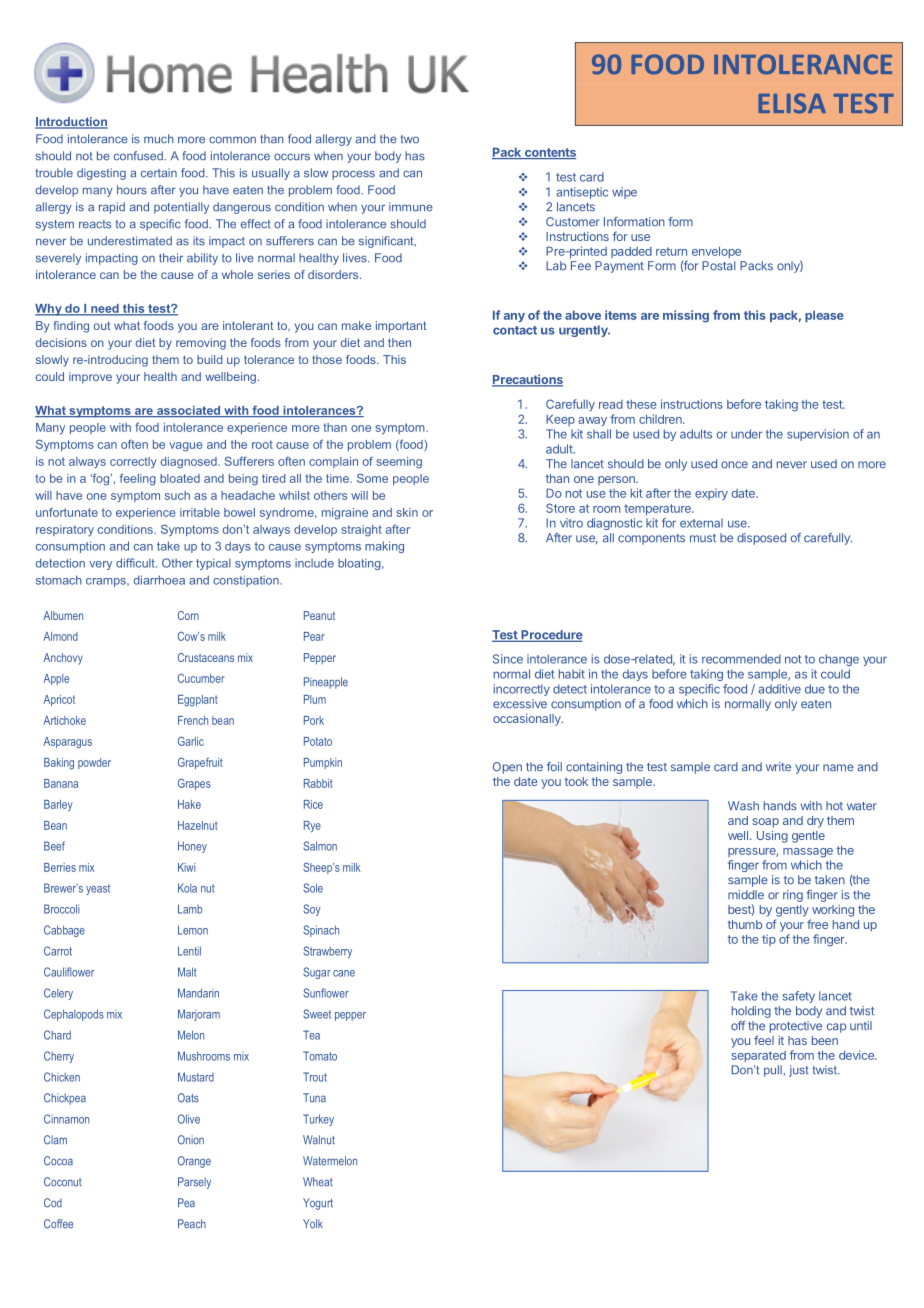  Describe the element at coordinates (792, 103) in the screenshot. I see `ELISA` at that location.
